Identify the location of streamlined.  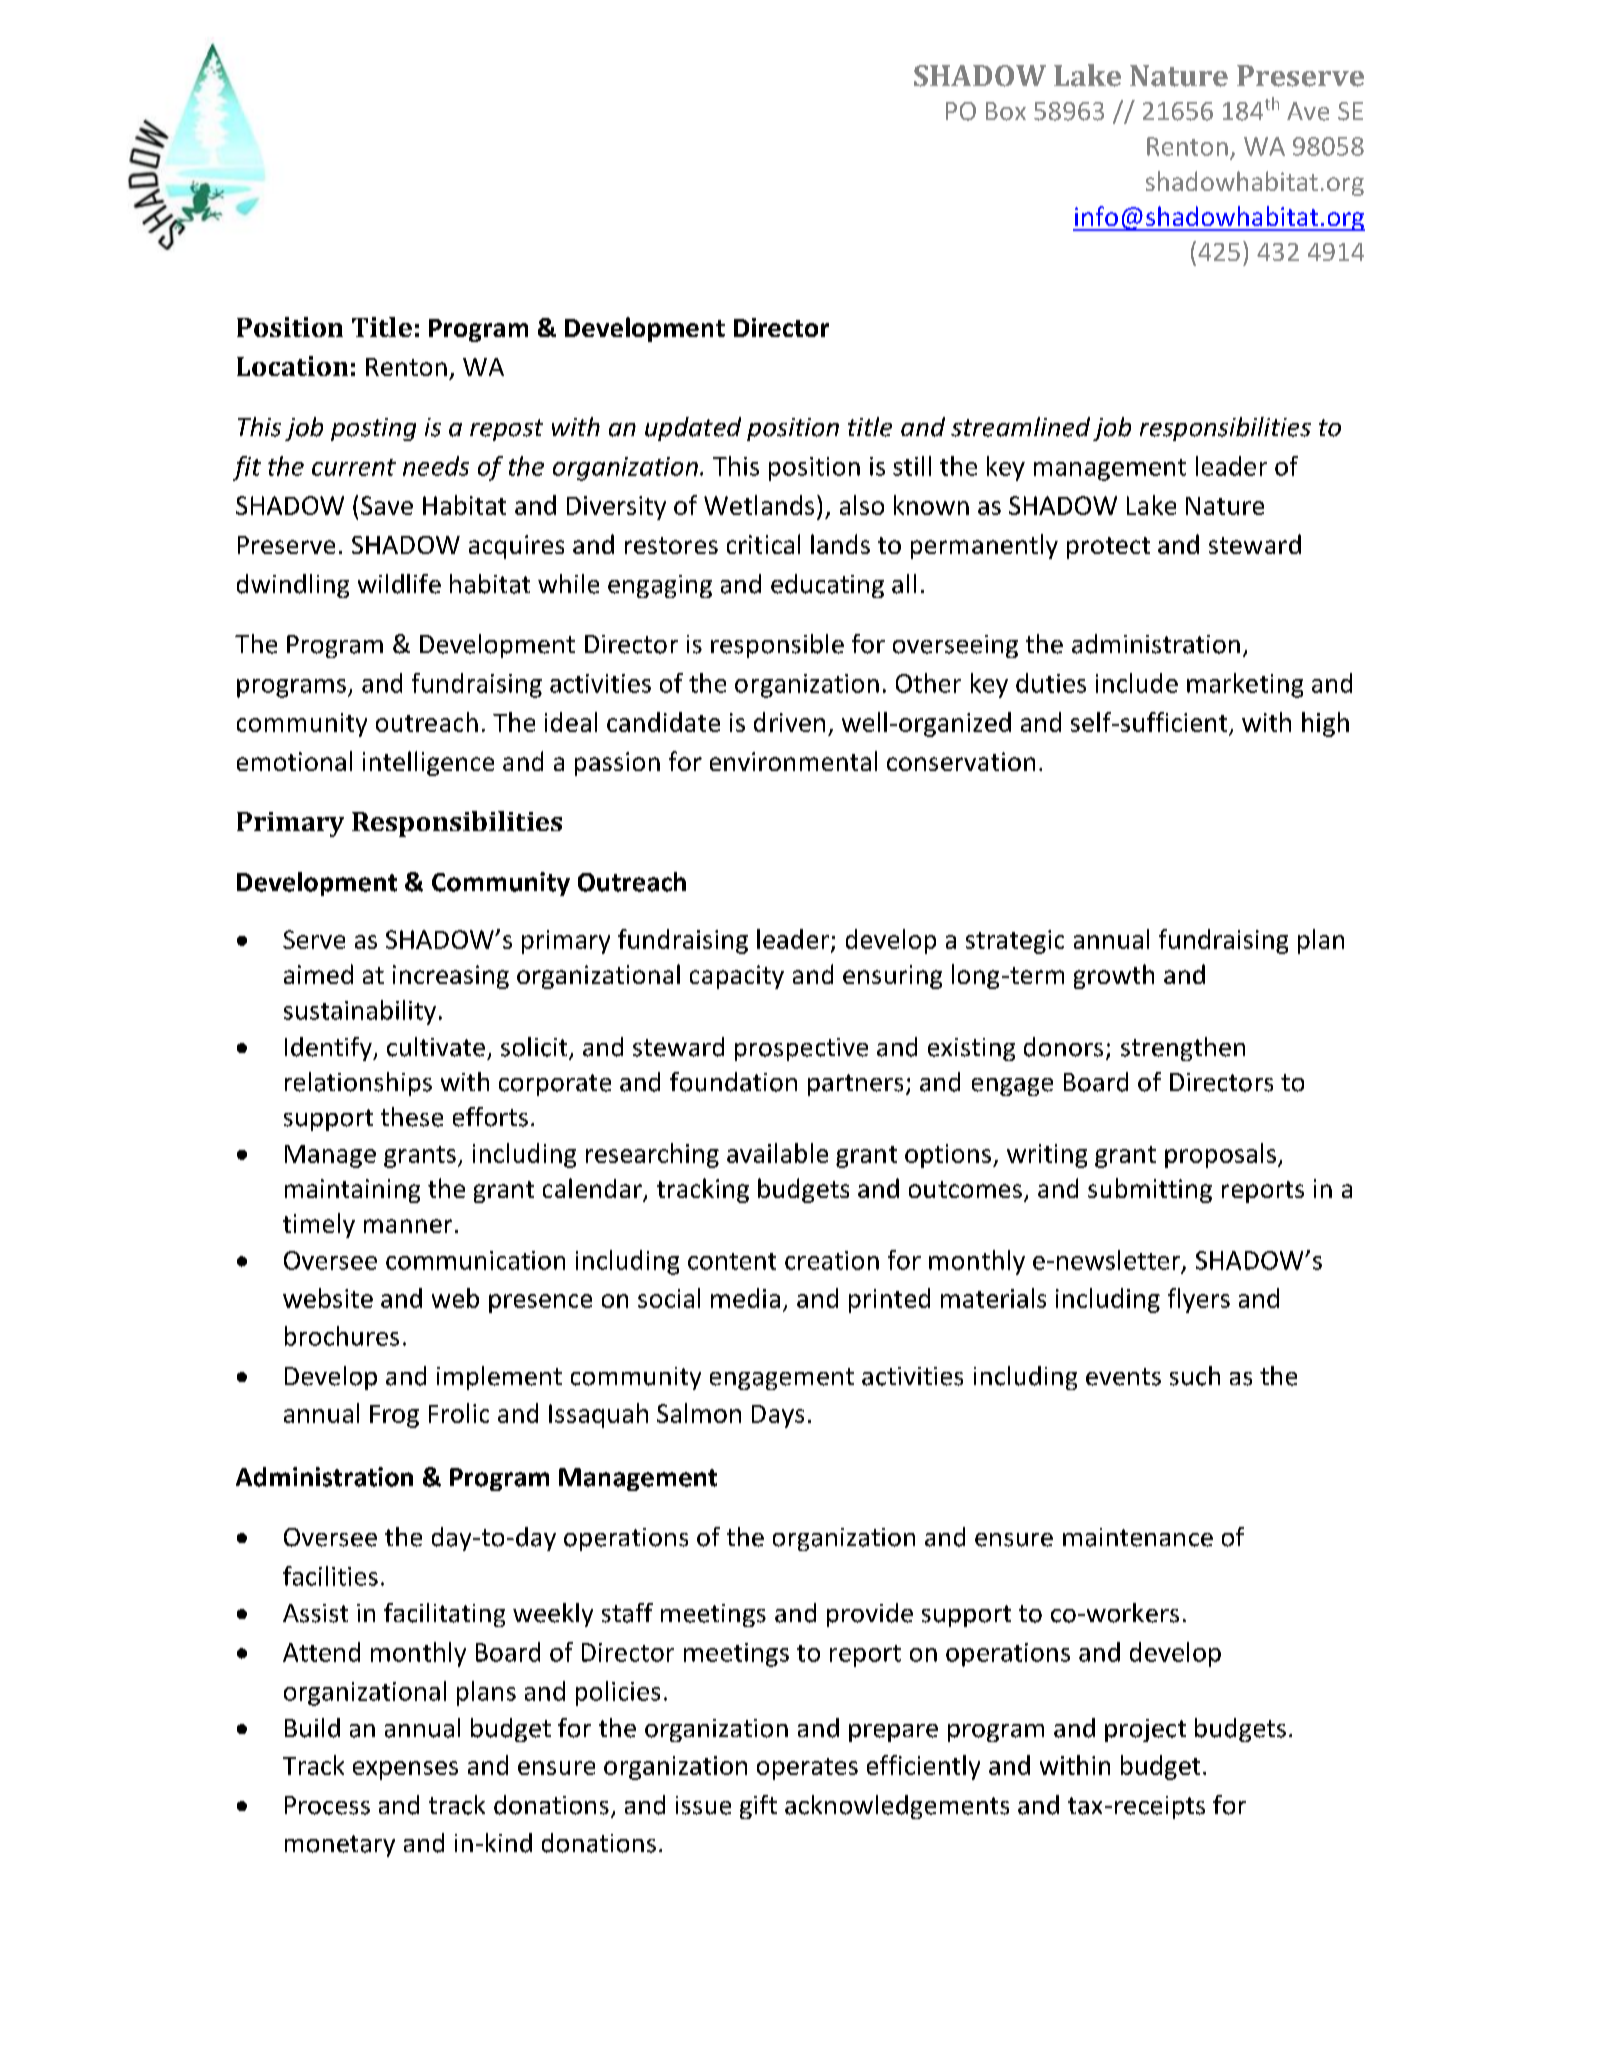
(1020, 427).
